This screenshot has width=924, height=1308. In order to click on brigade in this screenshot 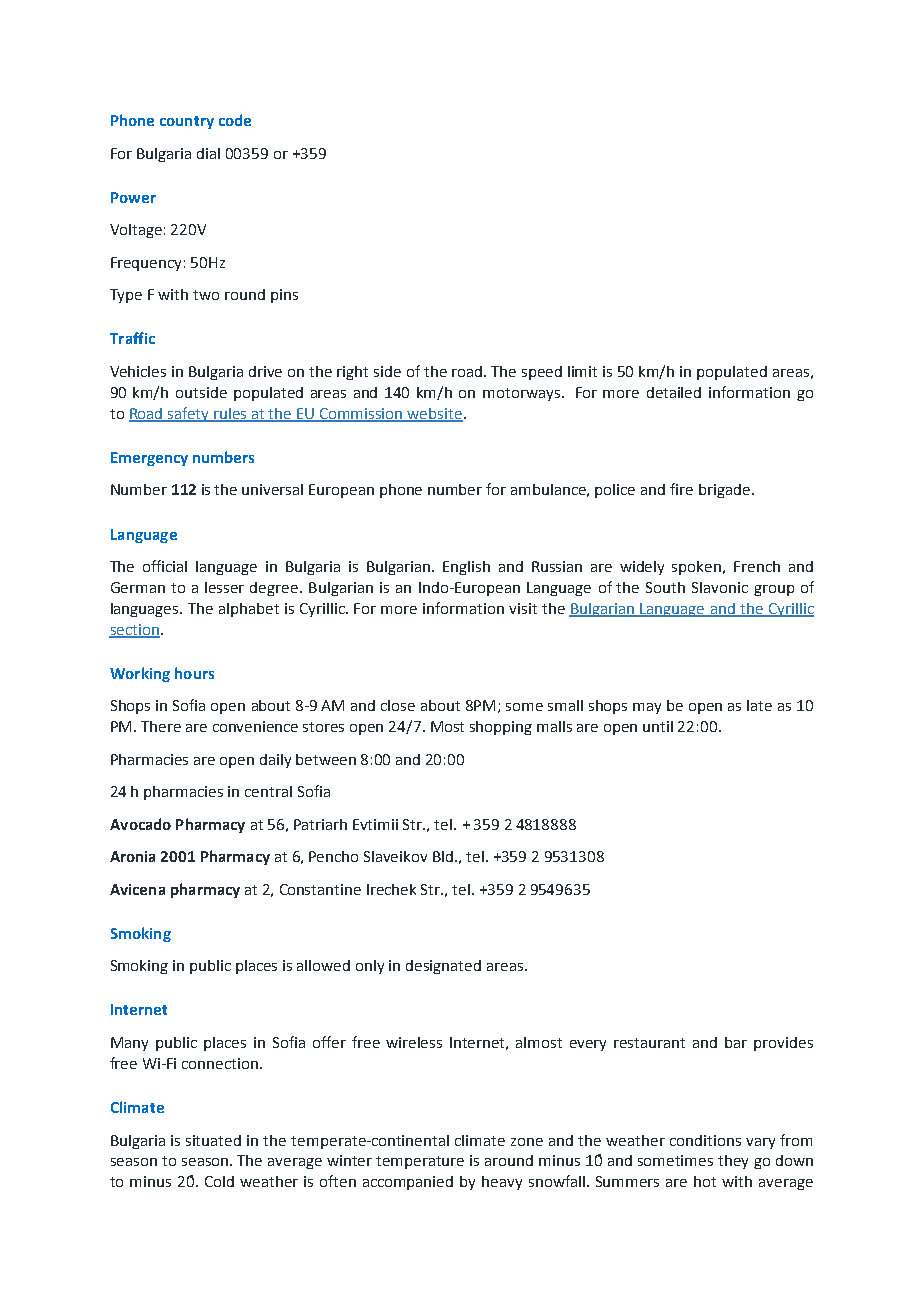, I will do `click(724, 491)`.
